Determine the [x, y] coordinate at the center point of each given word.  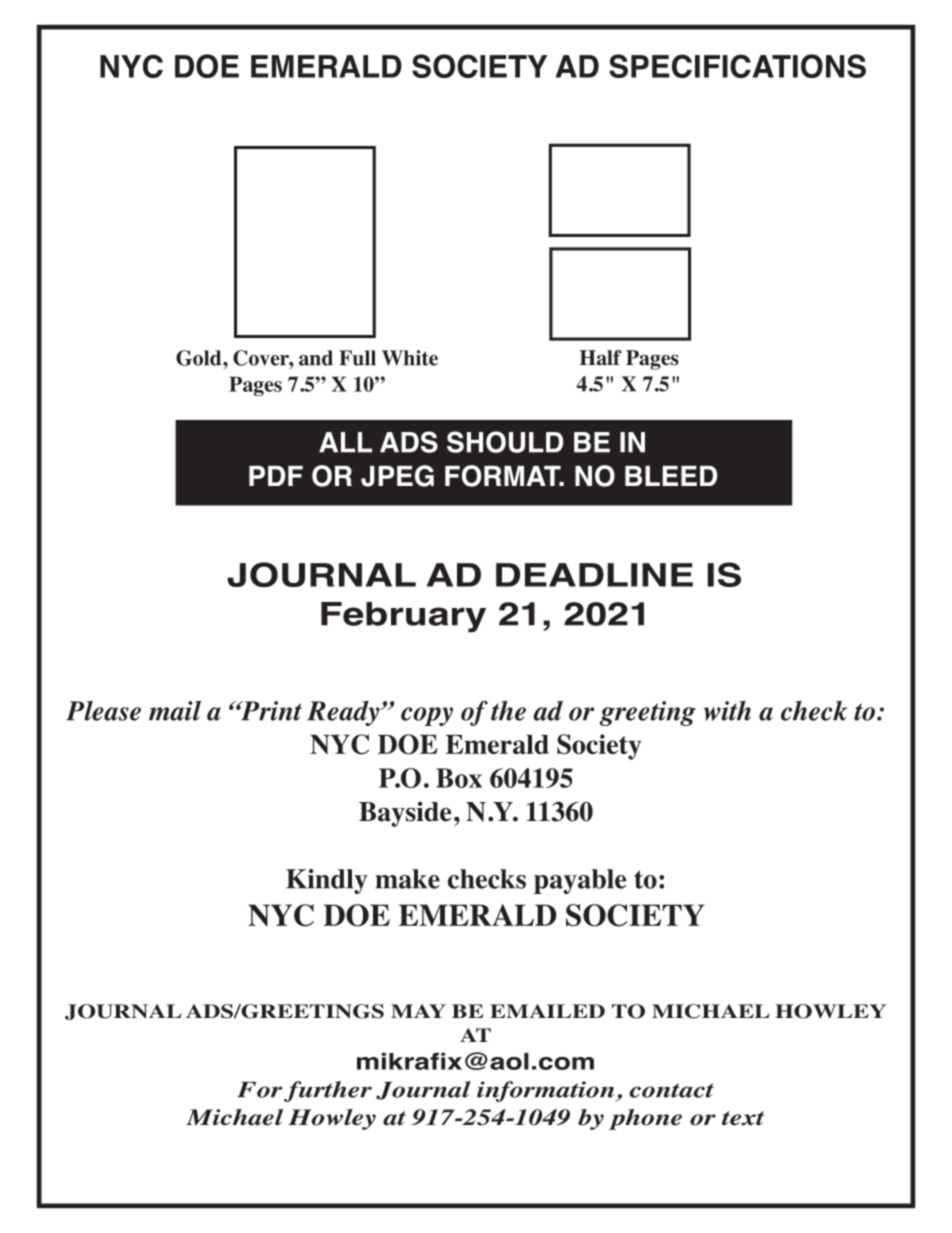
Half [601, 358]
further [328, 1091]
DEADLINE [594, 575]
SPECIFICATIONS [737, 66]
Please [103, 711]
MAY [418, 1011]
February [403, 617]
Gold [200, 358]
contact [671, 1090]
